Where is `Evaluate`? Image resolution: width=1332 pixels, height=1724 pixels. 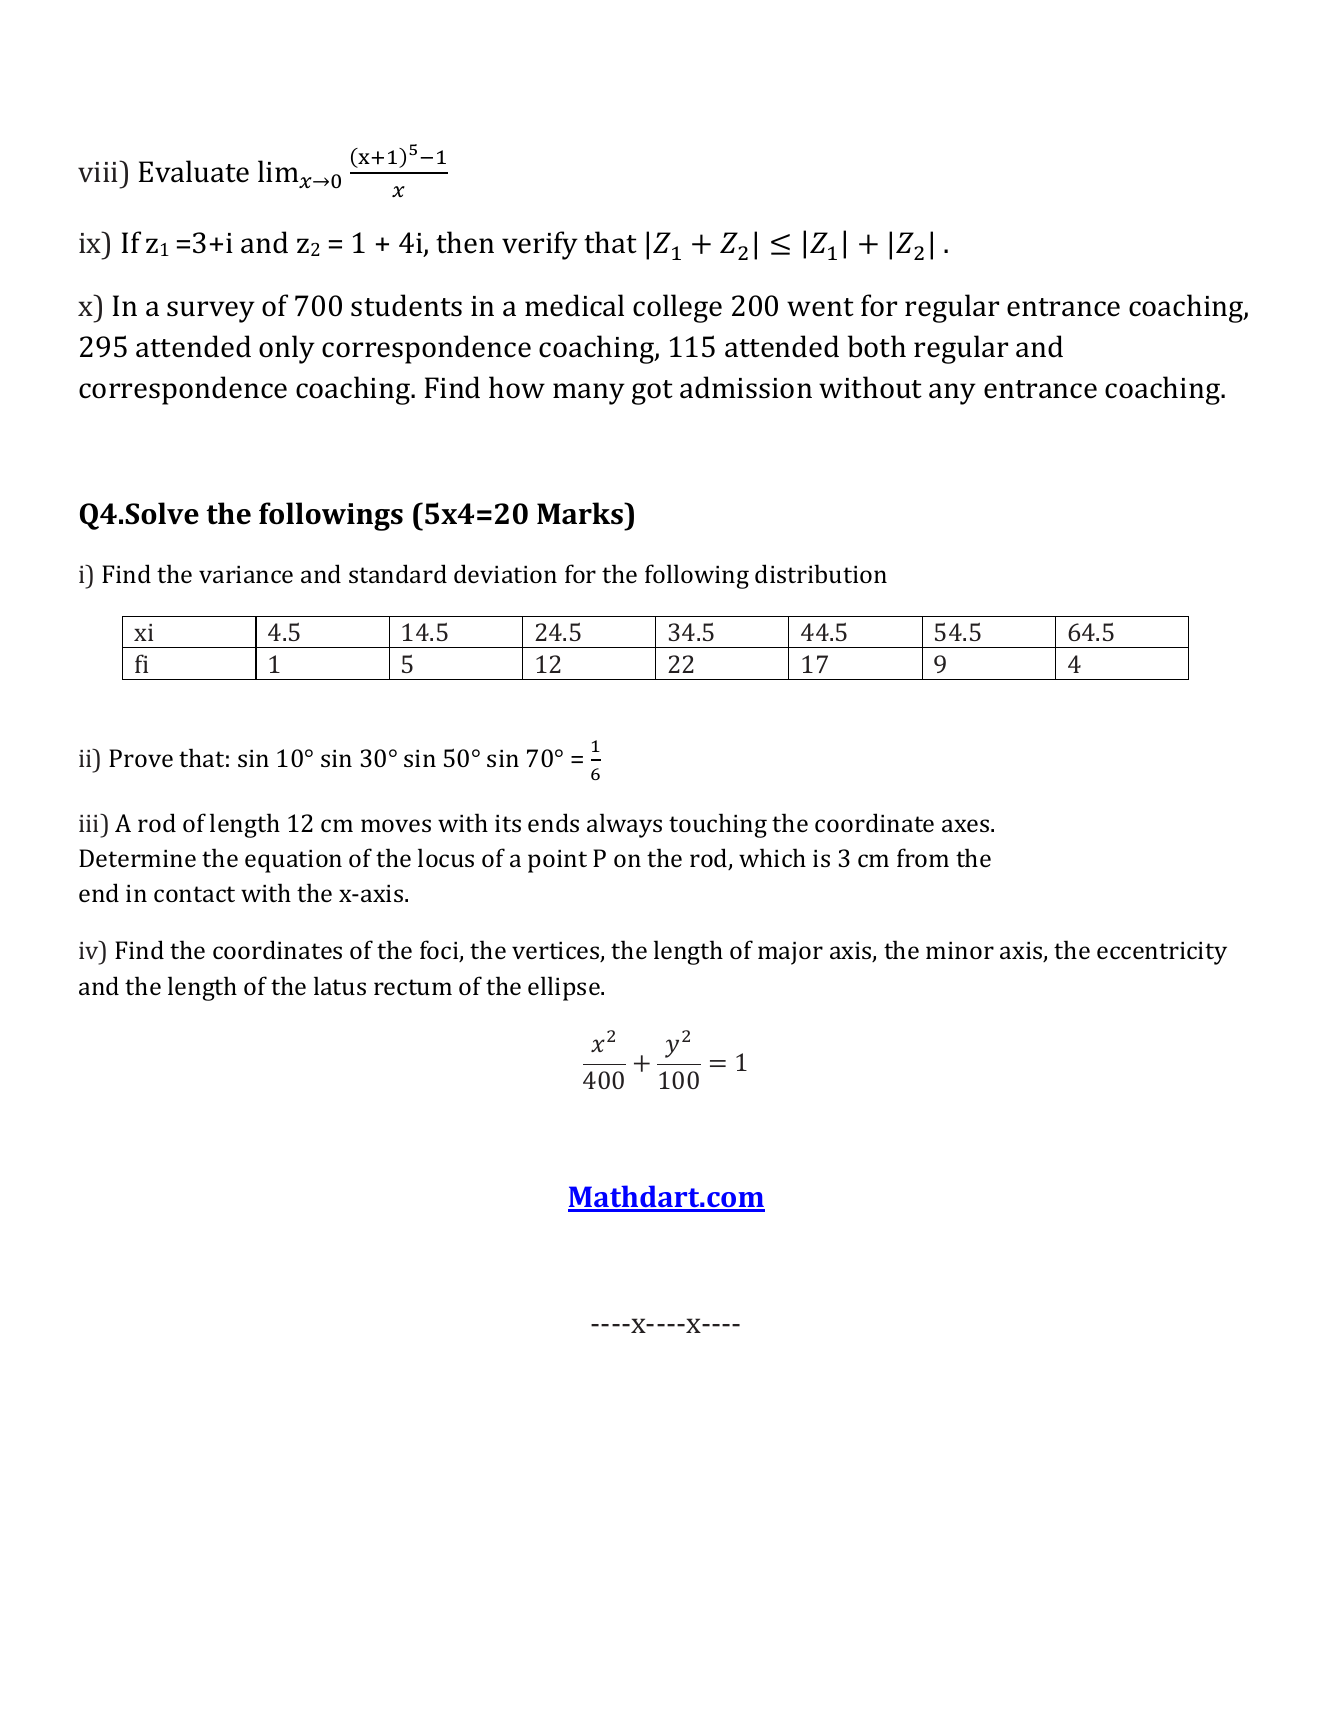
Evaluate is located at coordinates (194, 171).
